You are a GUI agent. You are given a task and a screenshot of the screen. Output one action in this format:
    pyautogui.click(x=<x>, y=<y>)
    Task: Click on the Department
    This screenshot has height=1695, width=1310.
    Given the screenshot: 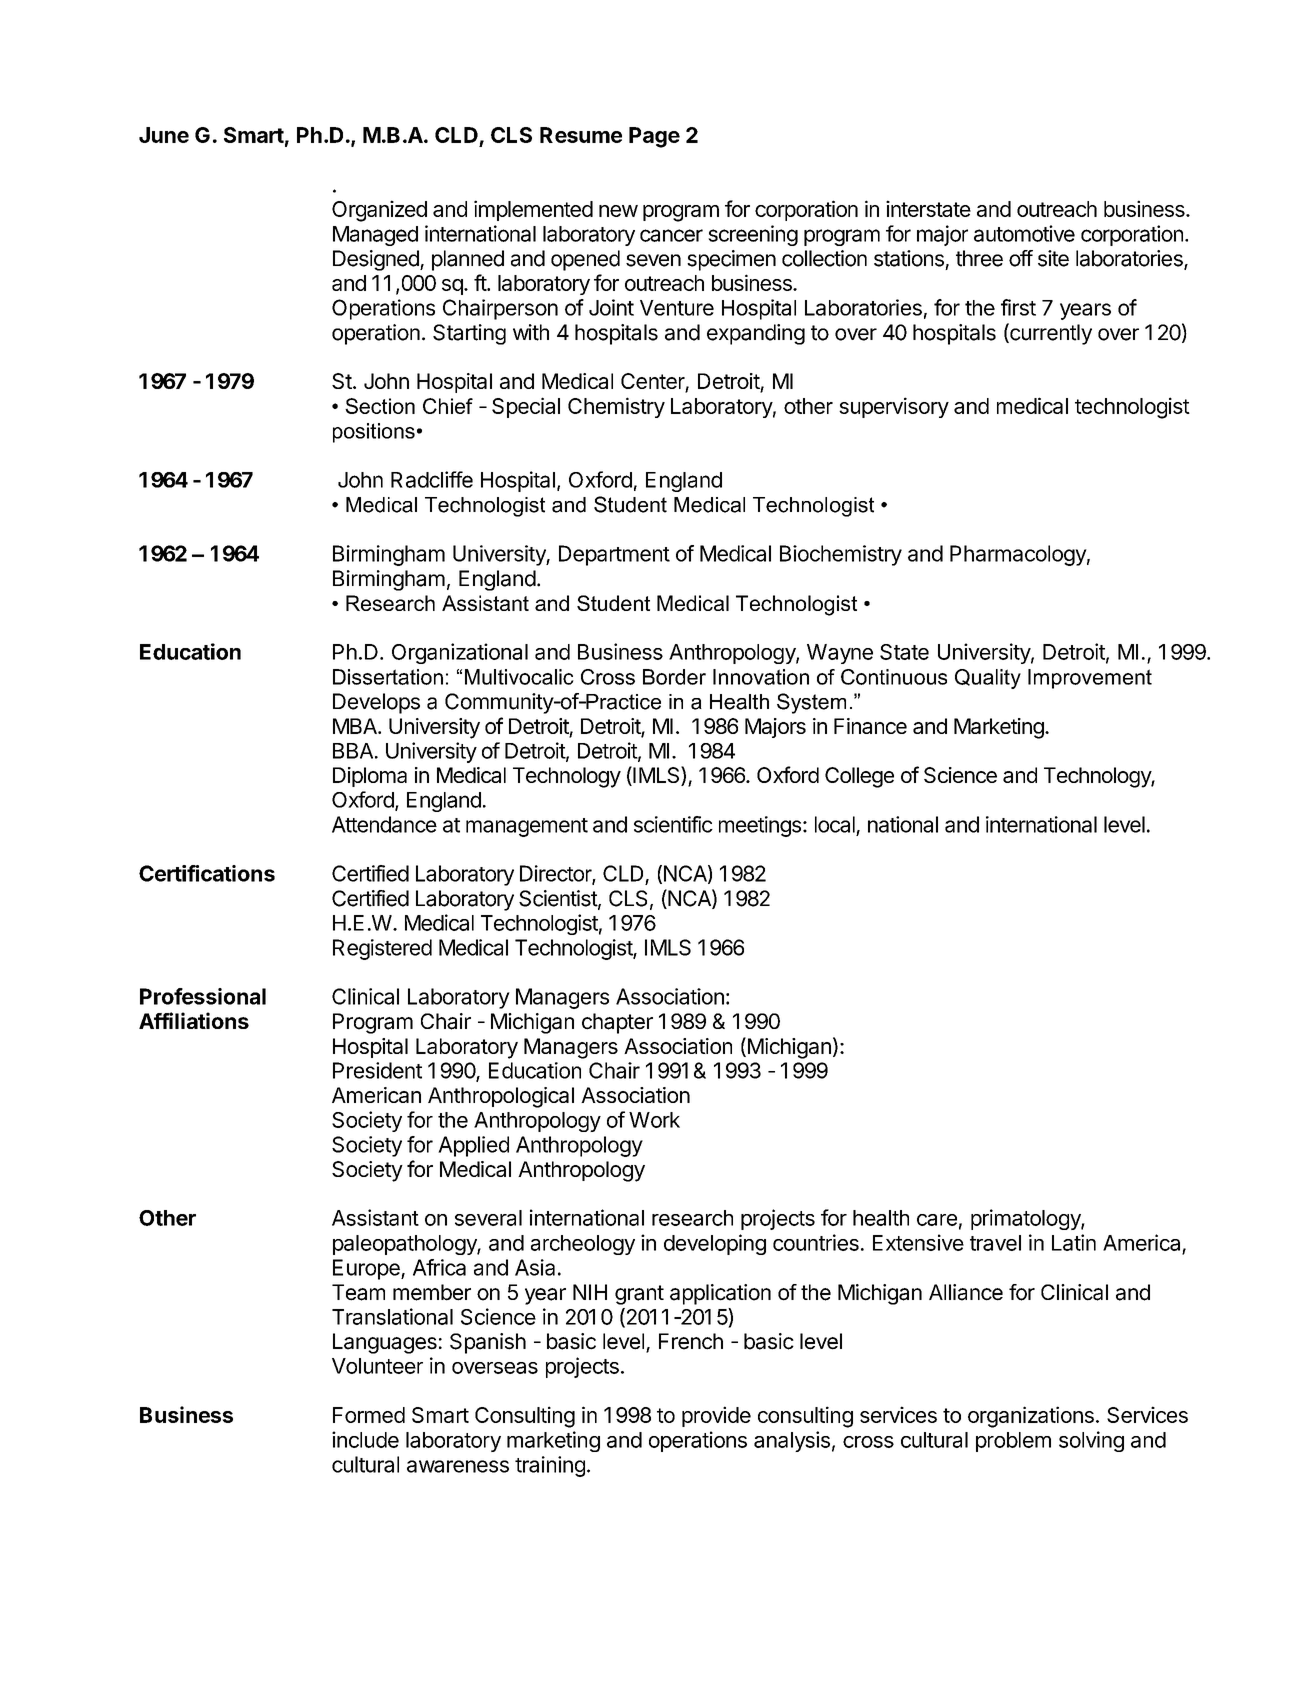 What is the action you would take?
    pyautogui.click(x=614, y=555)
